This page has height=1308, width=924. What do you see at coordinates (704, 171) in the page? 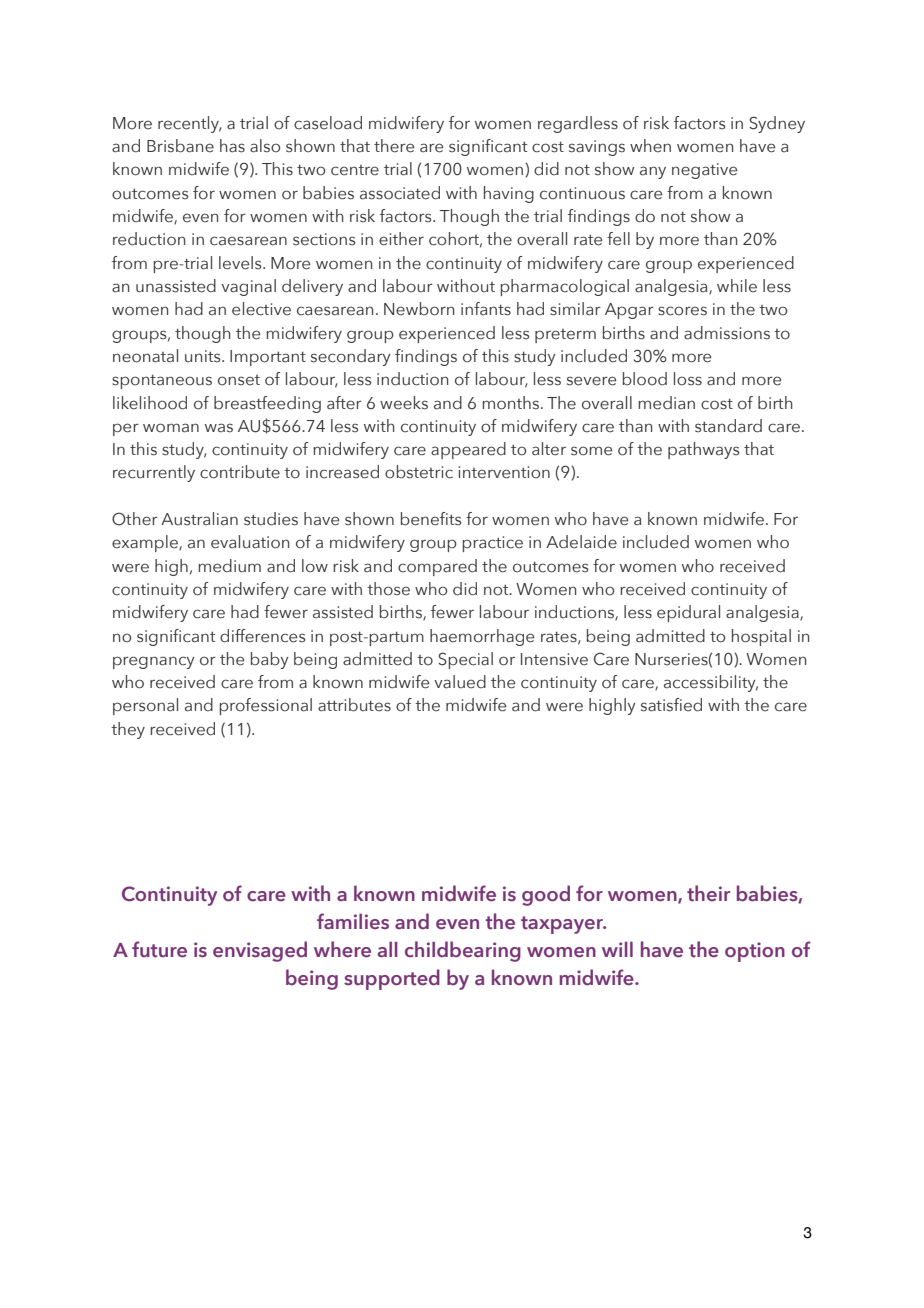
I see `negative` at bounding box center [704, 171].
